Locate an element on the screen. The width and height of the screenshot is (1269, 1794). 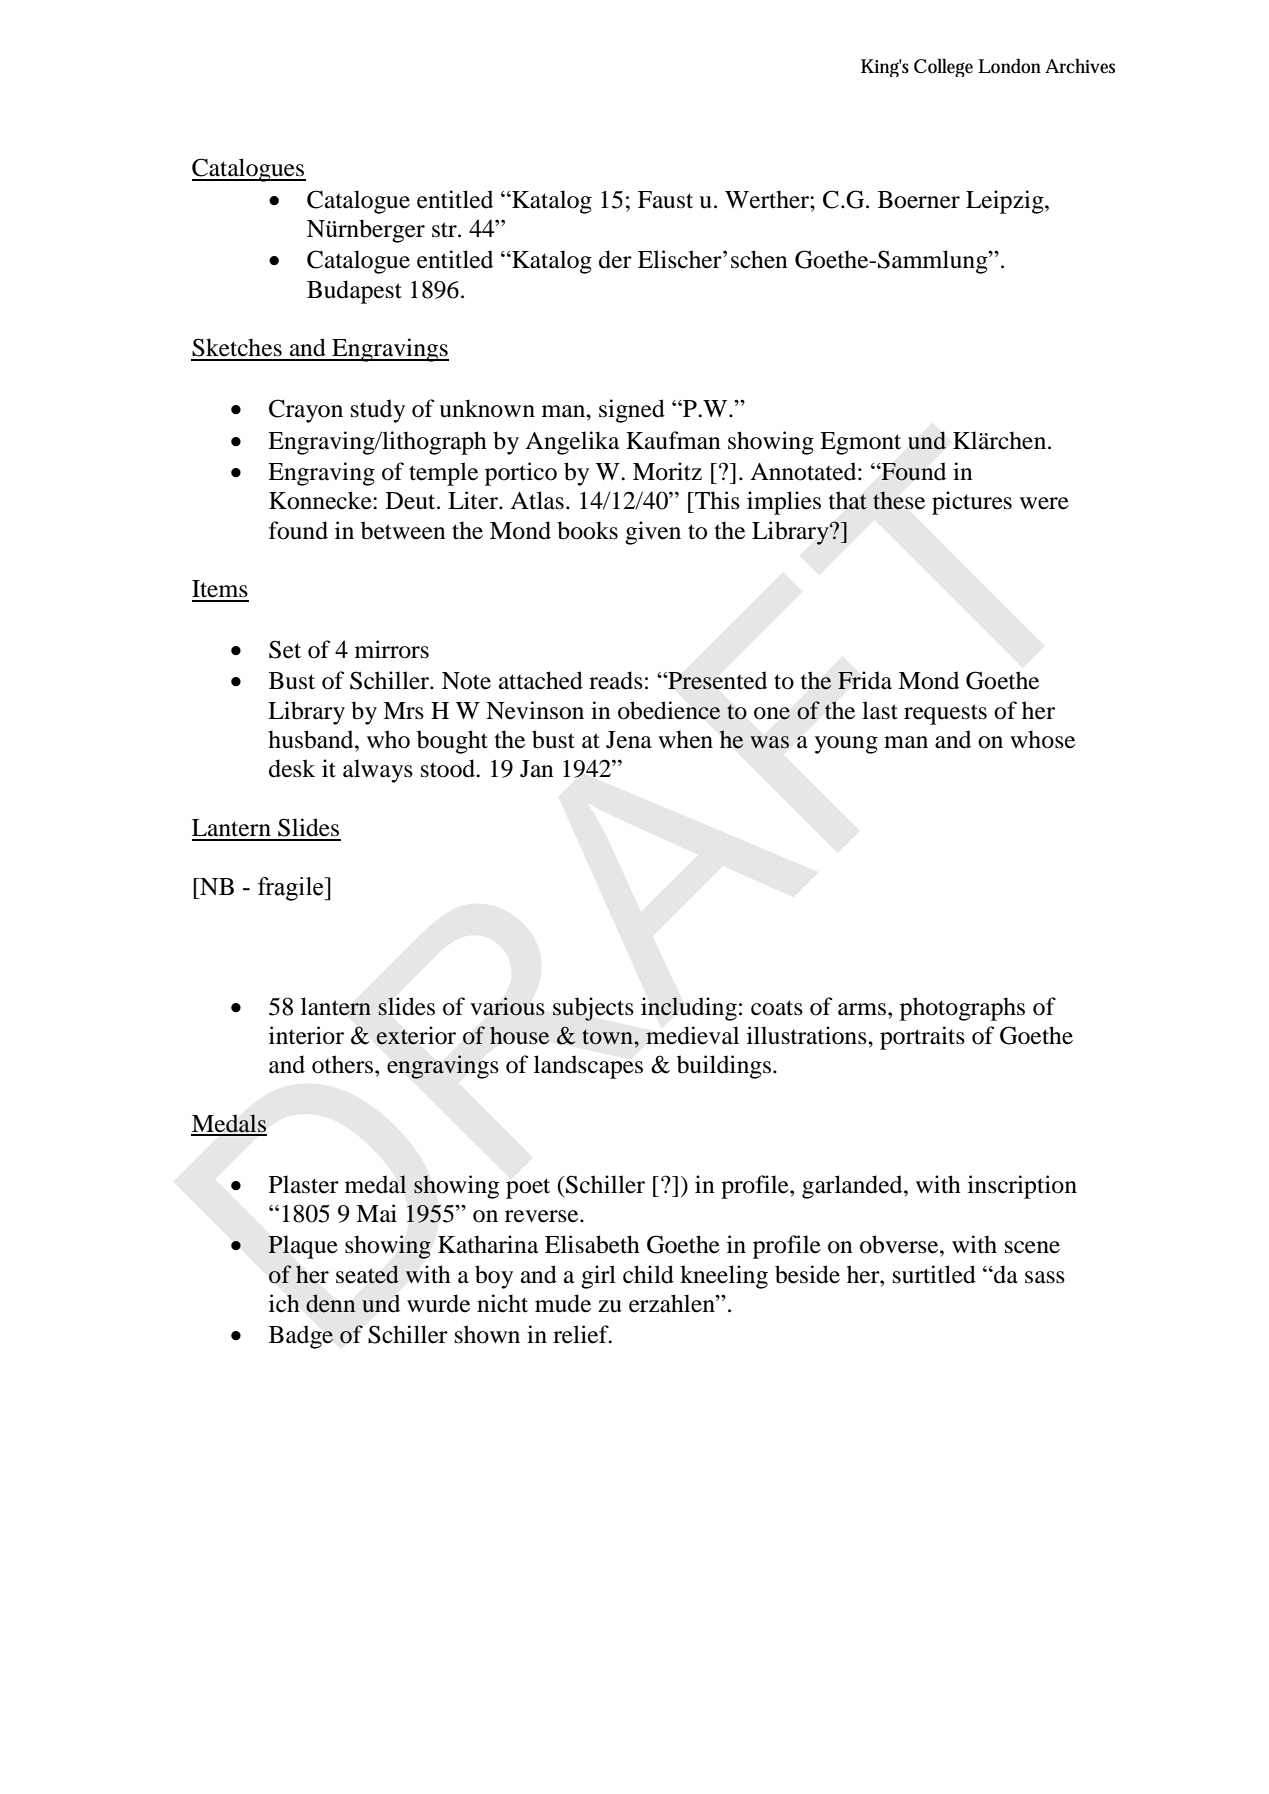
obedience is located at coordinates (669, 710).
